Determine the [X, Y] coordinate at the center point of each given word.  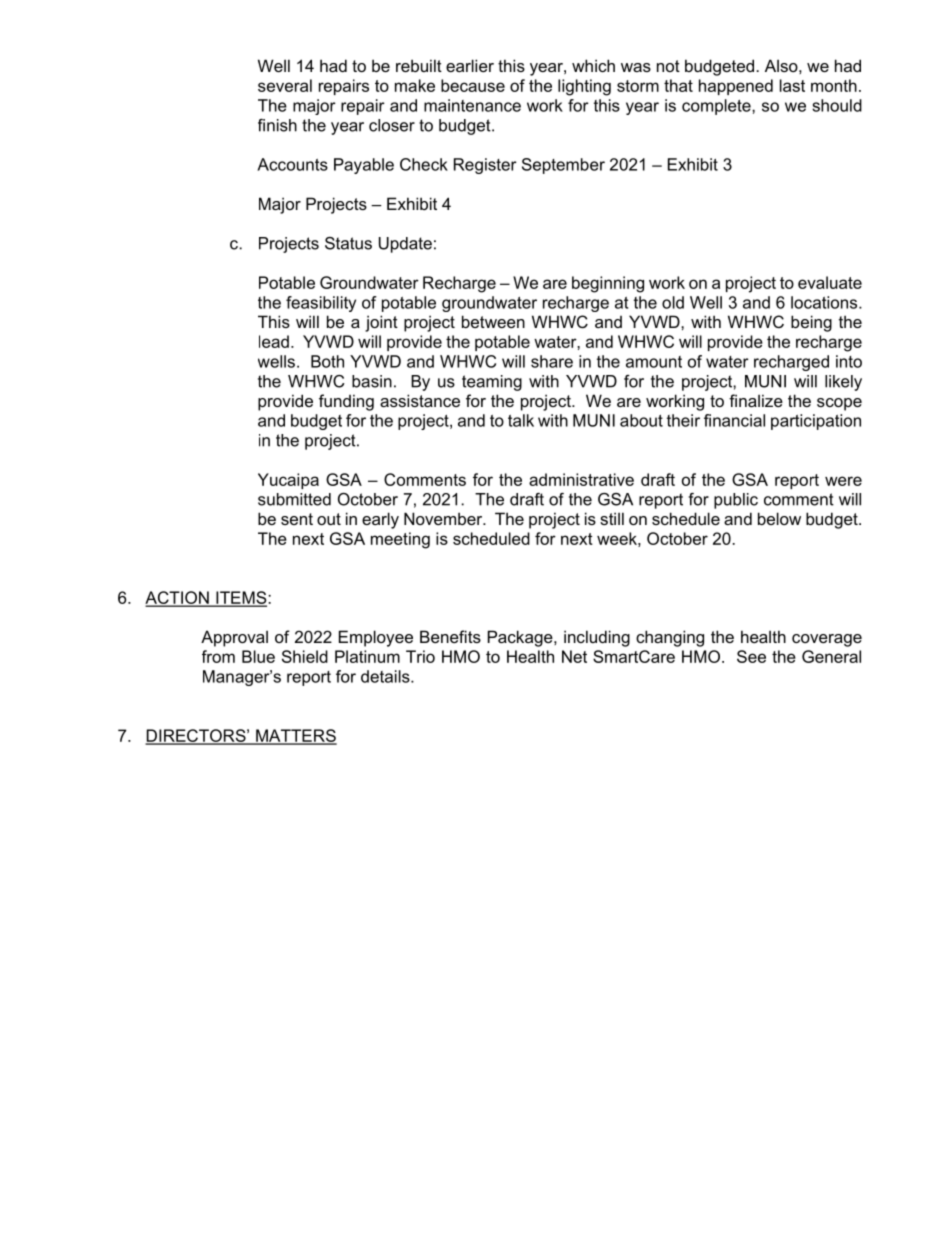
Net [574, 656]
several [285, 85]
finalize [756, 400]
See [751, 656]
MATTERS [295, 736]
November [444, 518]
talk [521, 420]
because [473, 85]
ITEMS [241, 598]
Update [405, 245]
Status [348, 243]
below [779, 518]
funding [346, 402]
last [792, 85]
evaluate [830, 282]
